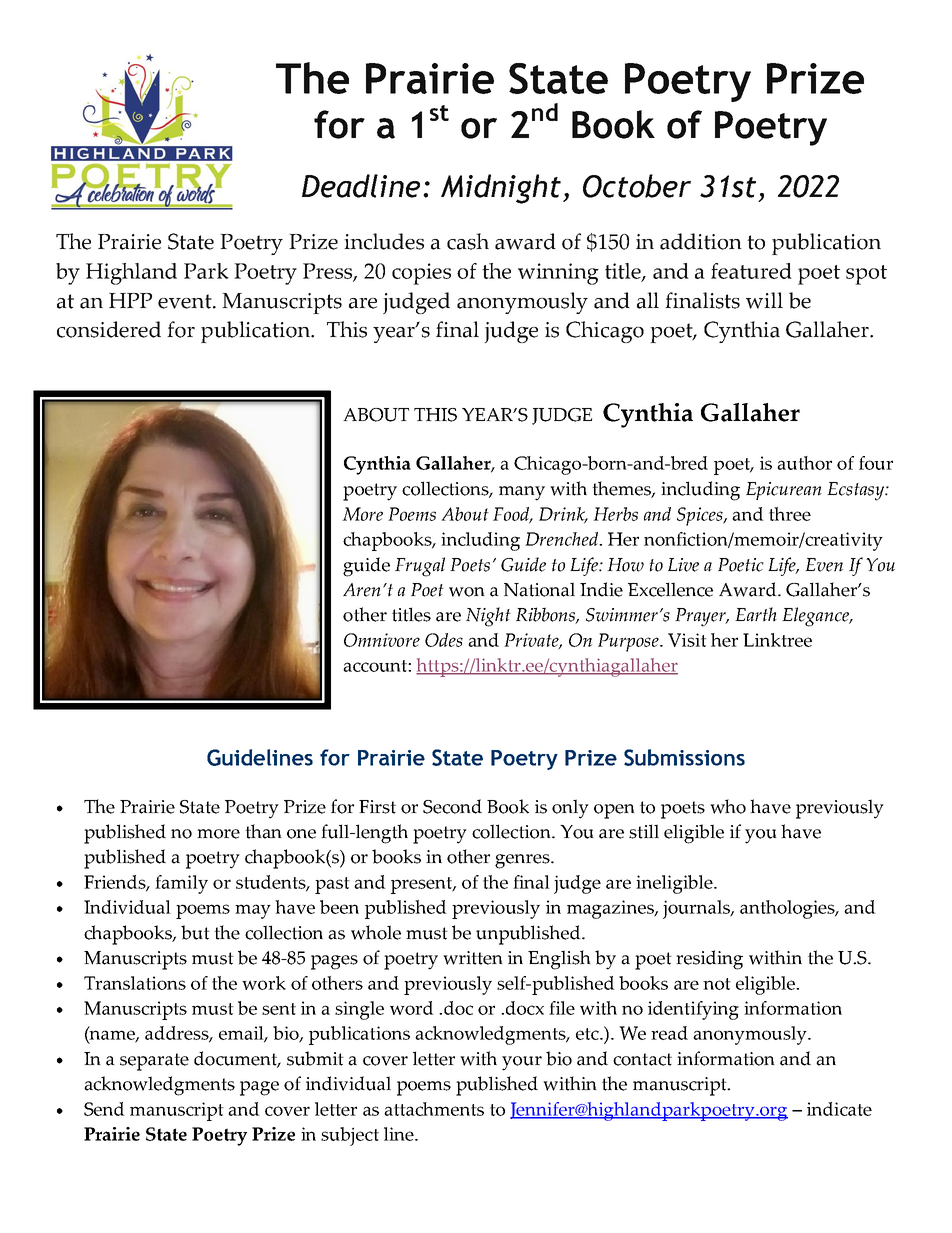 The image size is (952, 1233). I want to click on cash, so click(468, 241).
